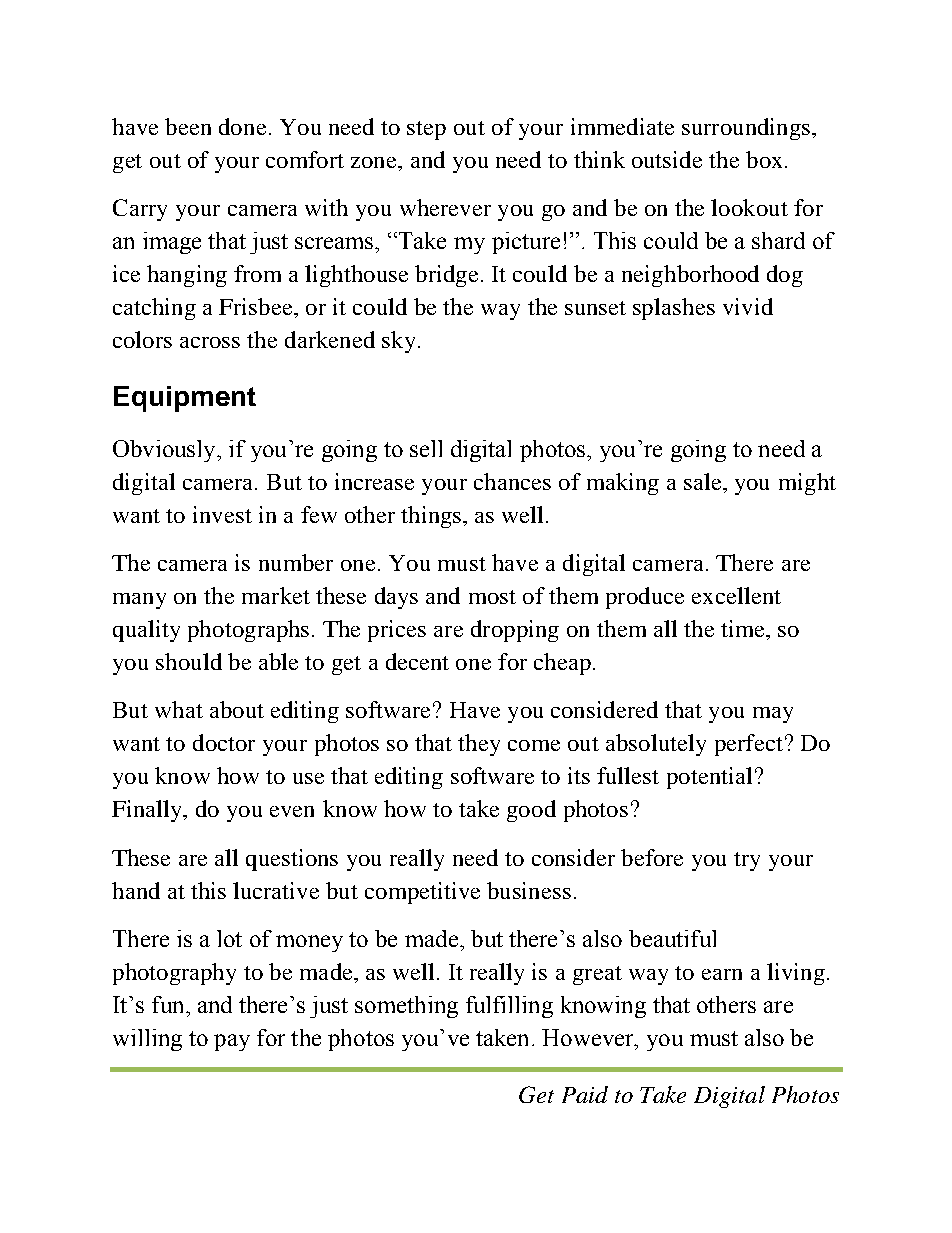 This screenshot has height=1233, width=952. I want to click on pay, so click(232, 1042).
